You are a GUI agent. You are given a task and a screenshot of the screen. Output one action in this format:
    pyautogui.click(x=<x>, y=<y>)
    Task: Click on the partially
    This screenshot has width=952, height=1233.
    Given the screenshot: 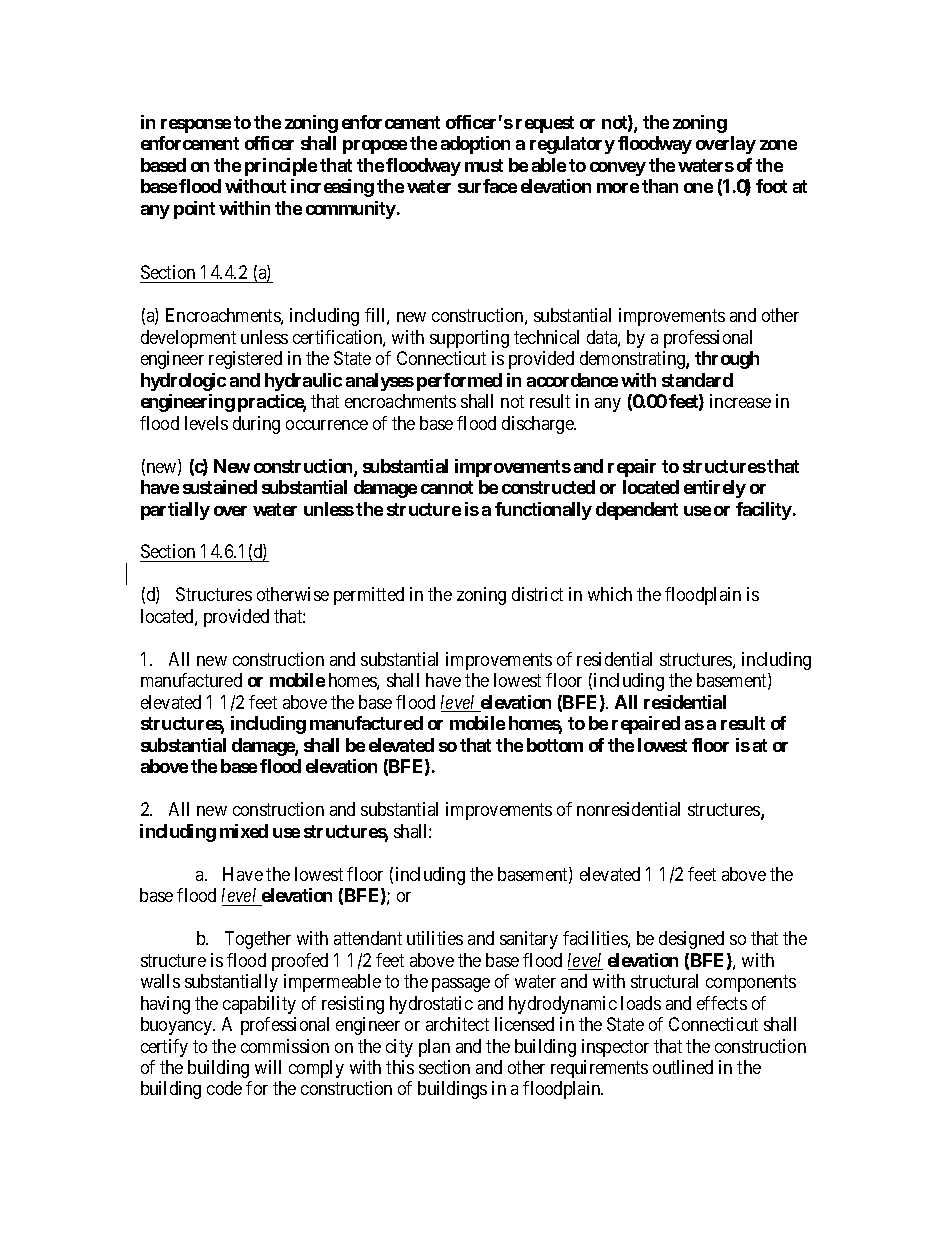 What is the action you would take?
    pyautogui.click(x=175, y=511)
